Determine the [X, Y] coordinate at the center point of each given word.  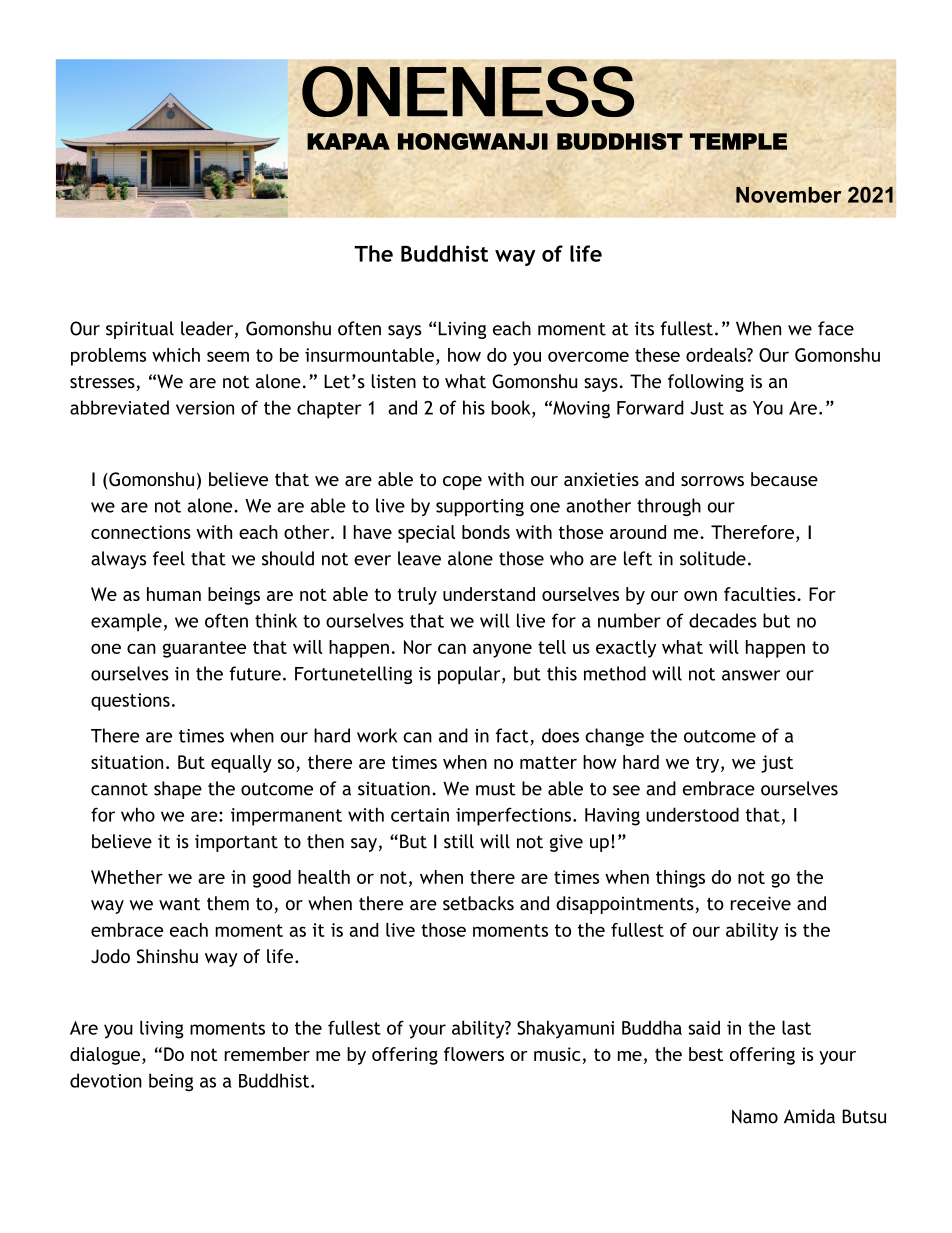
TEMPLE [738, 141]
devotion [106, 1080]
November [788, 195]
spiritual [140, 330]
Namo [755, 1116]
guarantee [204, 649]
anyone [502, 650]
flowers [474, 1054]
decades [723, 620]
